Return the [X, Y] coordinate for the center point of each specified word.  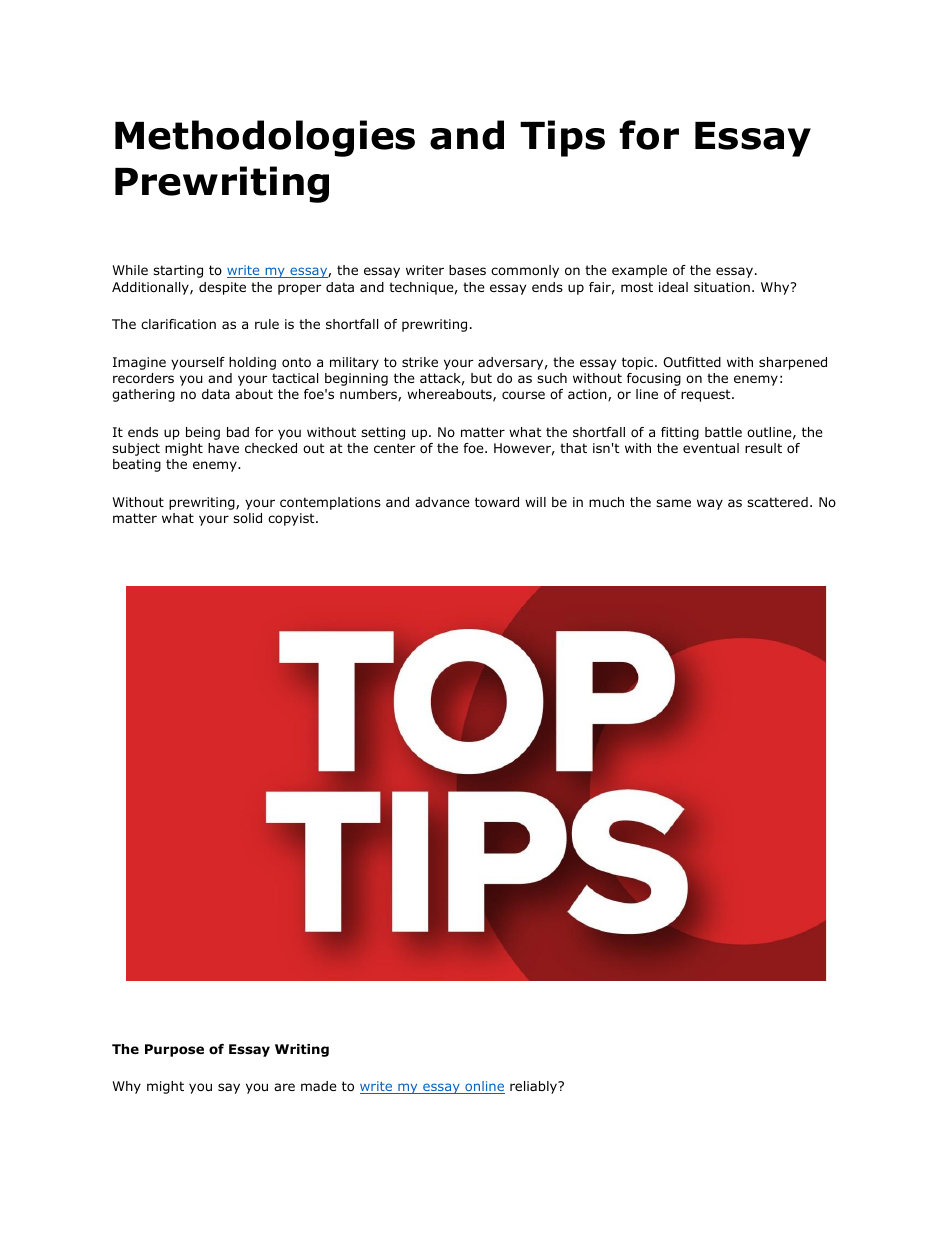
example [639, 271]
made [319, 1086]
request [707, 395]
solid [247, 518]
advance [442, 502]
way [710, 504]
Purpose [174, 1050]
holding [252, 363]
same [673, 503]
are [284, 1087]
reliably [535, 1087]
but [481, 378]
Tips [562, 138]
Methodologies [265, 138]
